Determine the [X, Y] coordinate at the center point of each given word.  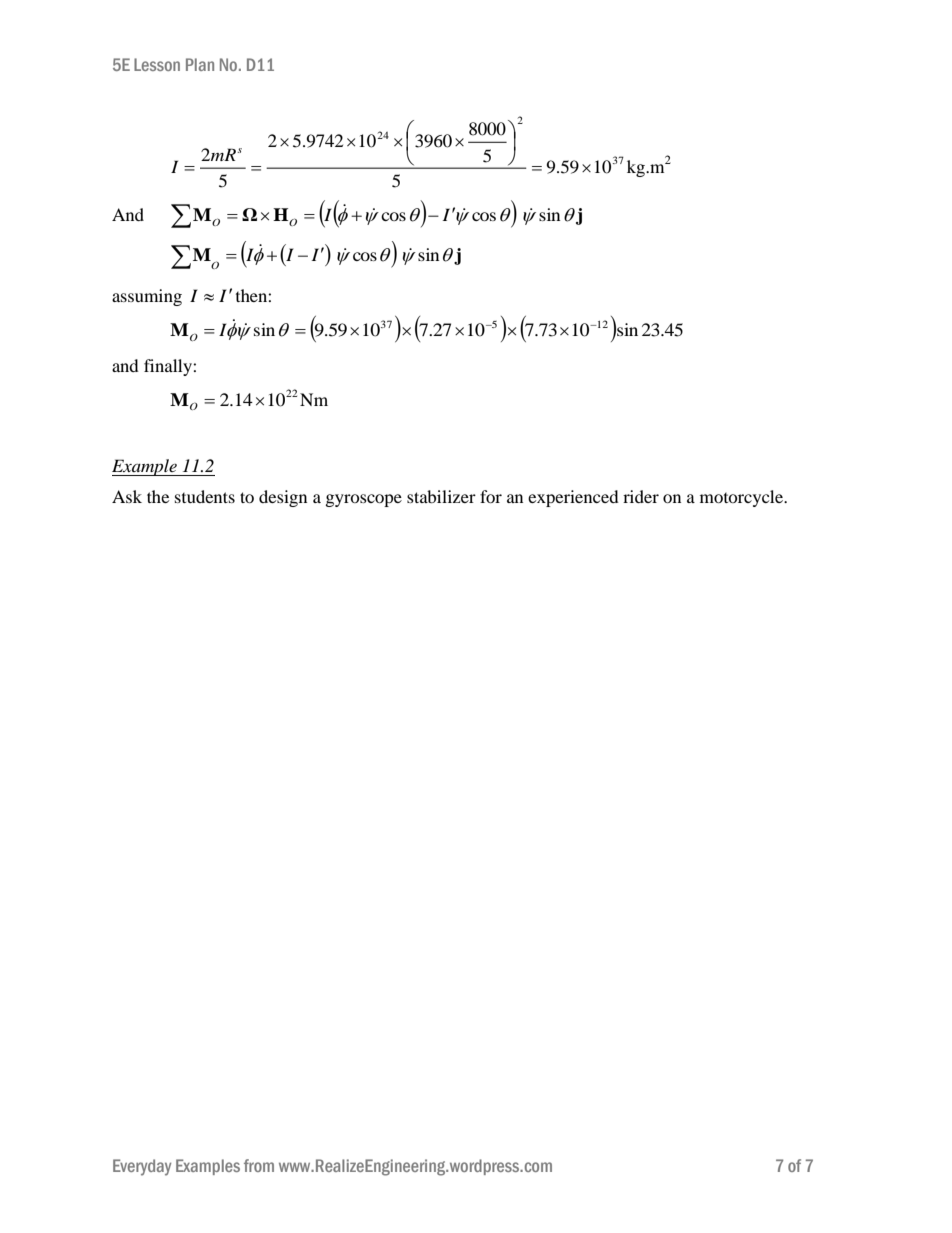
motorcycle [743, 498]
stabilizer [441, 496]
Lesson [157, 64]
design [283, 498]
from [259, 1165]
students [205, 496]
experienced [573, 498]
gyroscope [364, 500]
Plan [200, 64]
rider [641, 496]
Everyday [142, 1167]
